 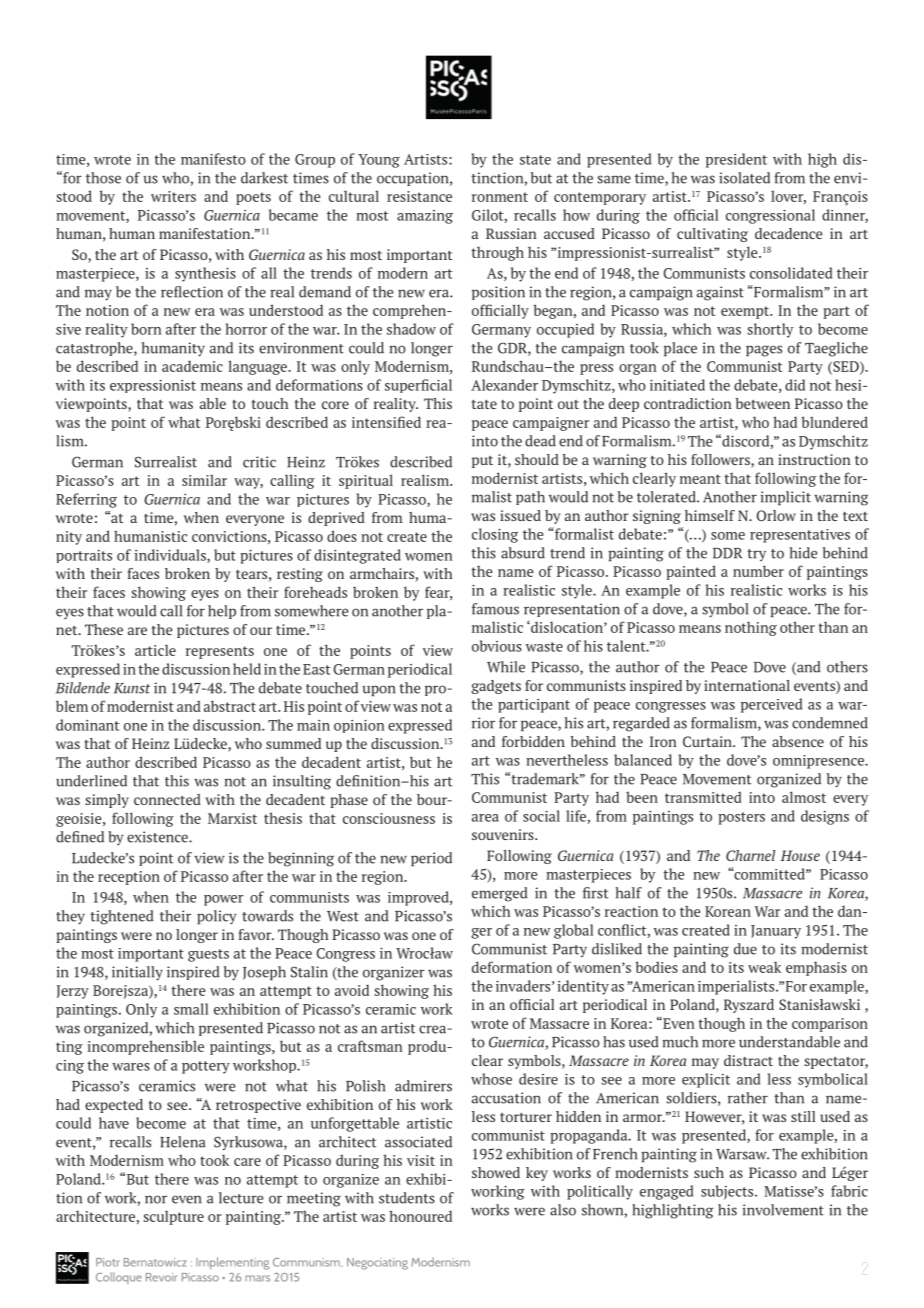 I want to click on resistance, so click(x=419, y=196).
